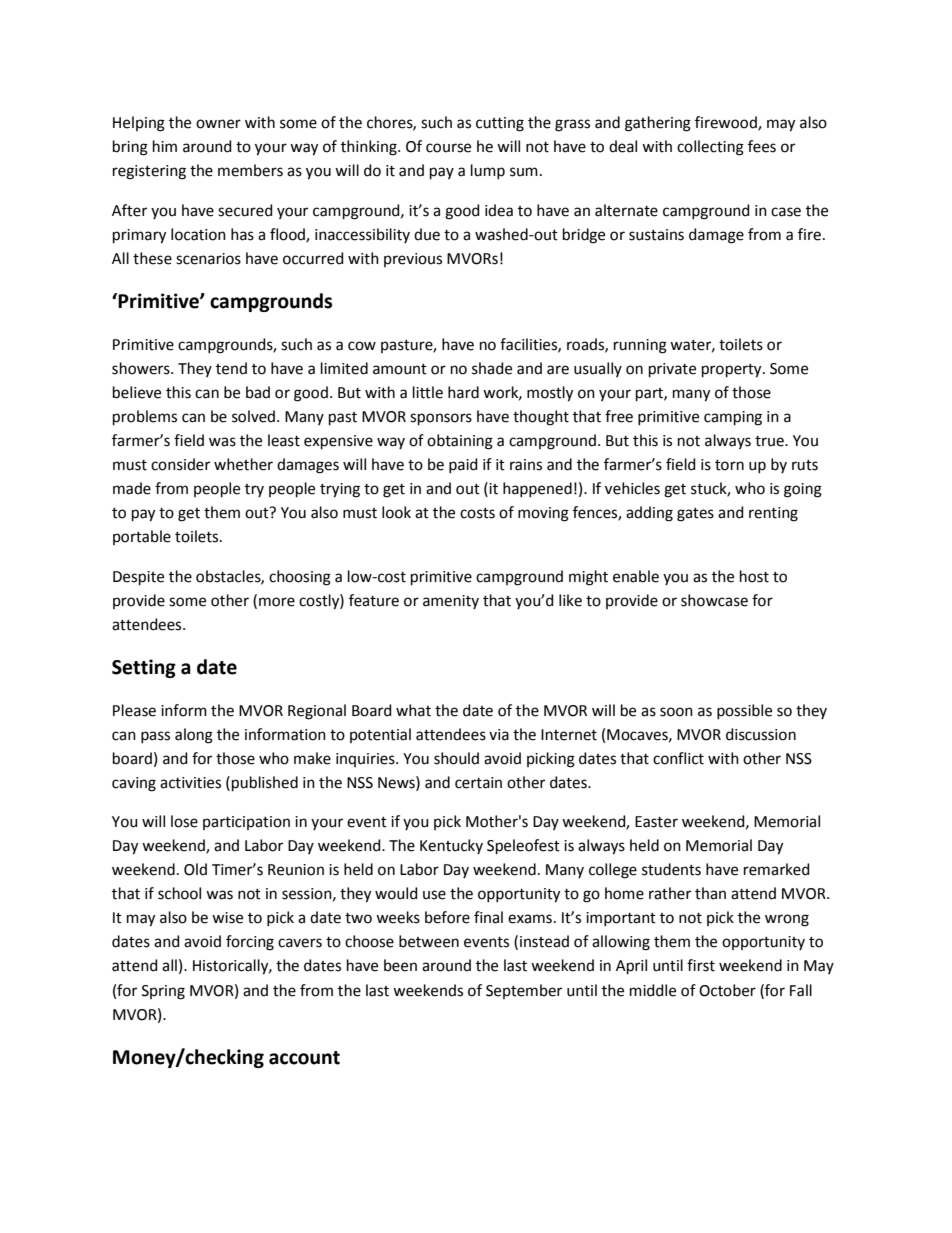  Describe the element at coordinates (671, 869) in the page. I see `students` at that location.
